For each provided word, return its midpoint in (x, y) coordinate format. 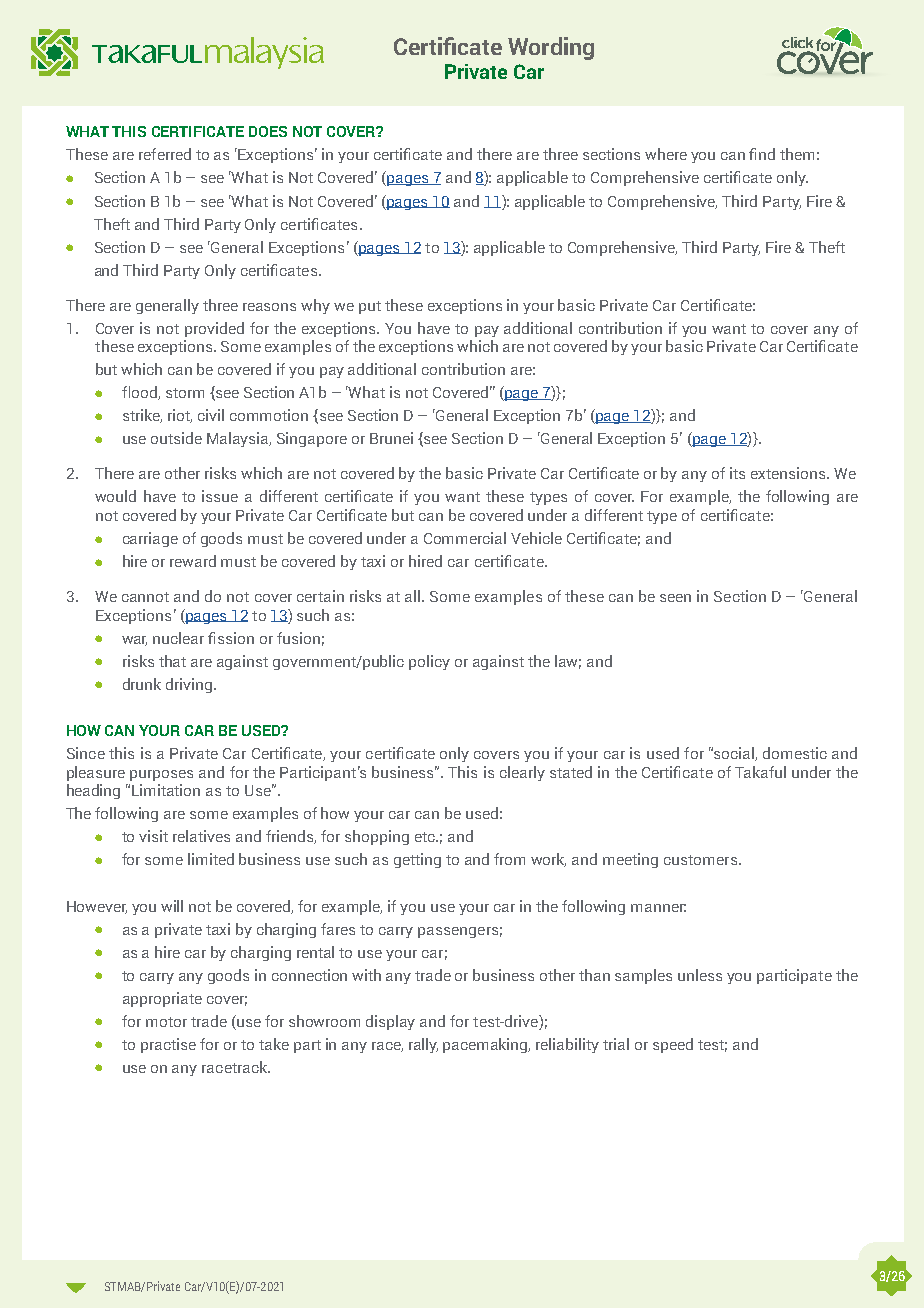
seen (675, 598)
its (737, 473)
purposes (161, 775)
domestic (795, 753)
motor (166, 1022)
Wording (551, 48)
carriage (150, 539)
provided (214, 329)
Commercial (465, 538)
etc (426, 837)
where (666, 154)
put (370, 307)
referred (165, 154)
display (390, 1022)
